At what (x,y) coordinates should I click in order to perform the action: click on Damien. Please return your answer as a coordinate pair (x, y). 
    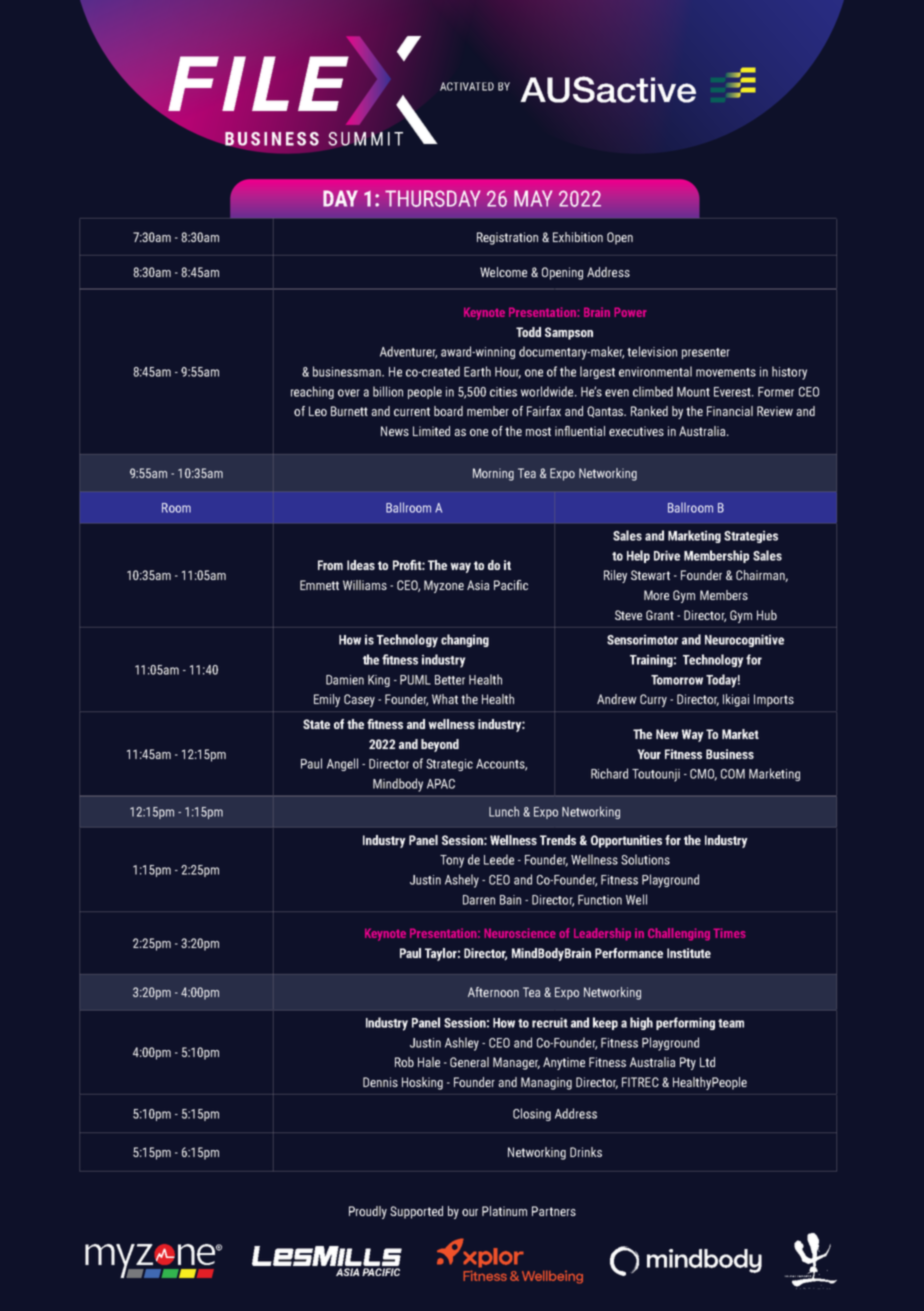
    Looking at the image, I should click on (345, 680).
